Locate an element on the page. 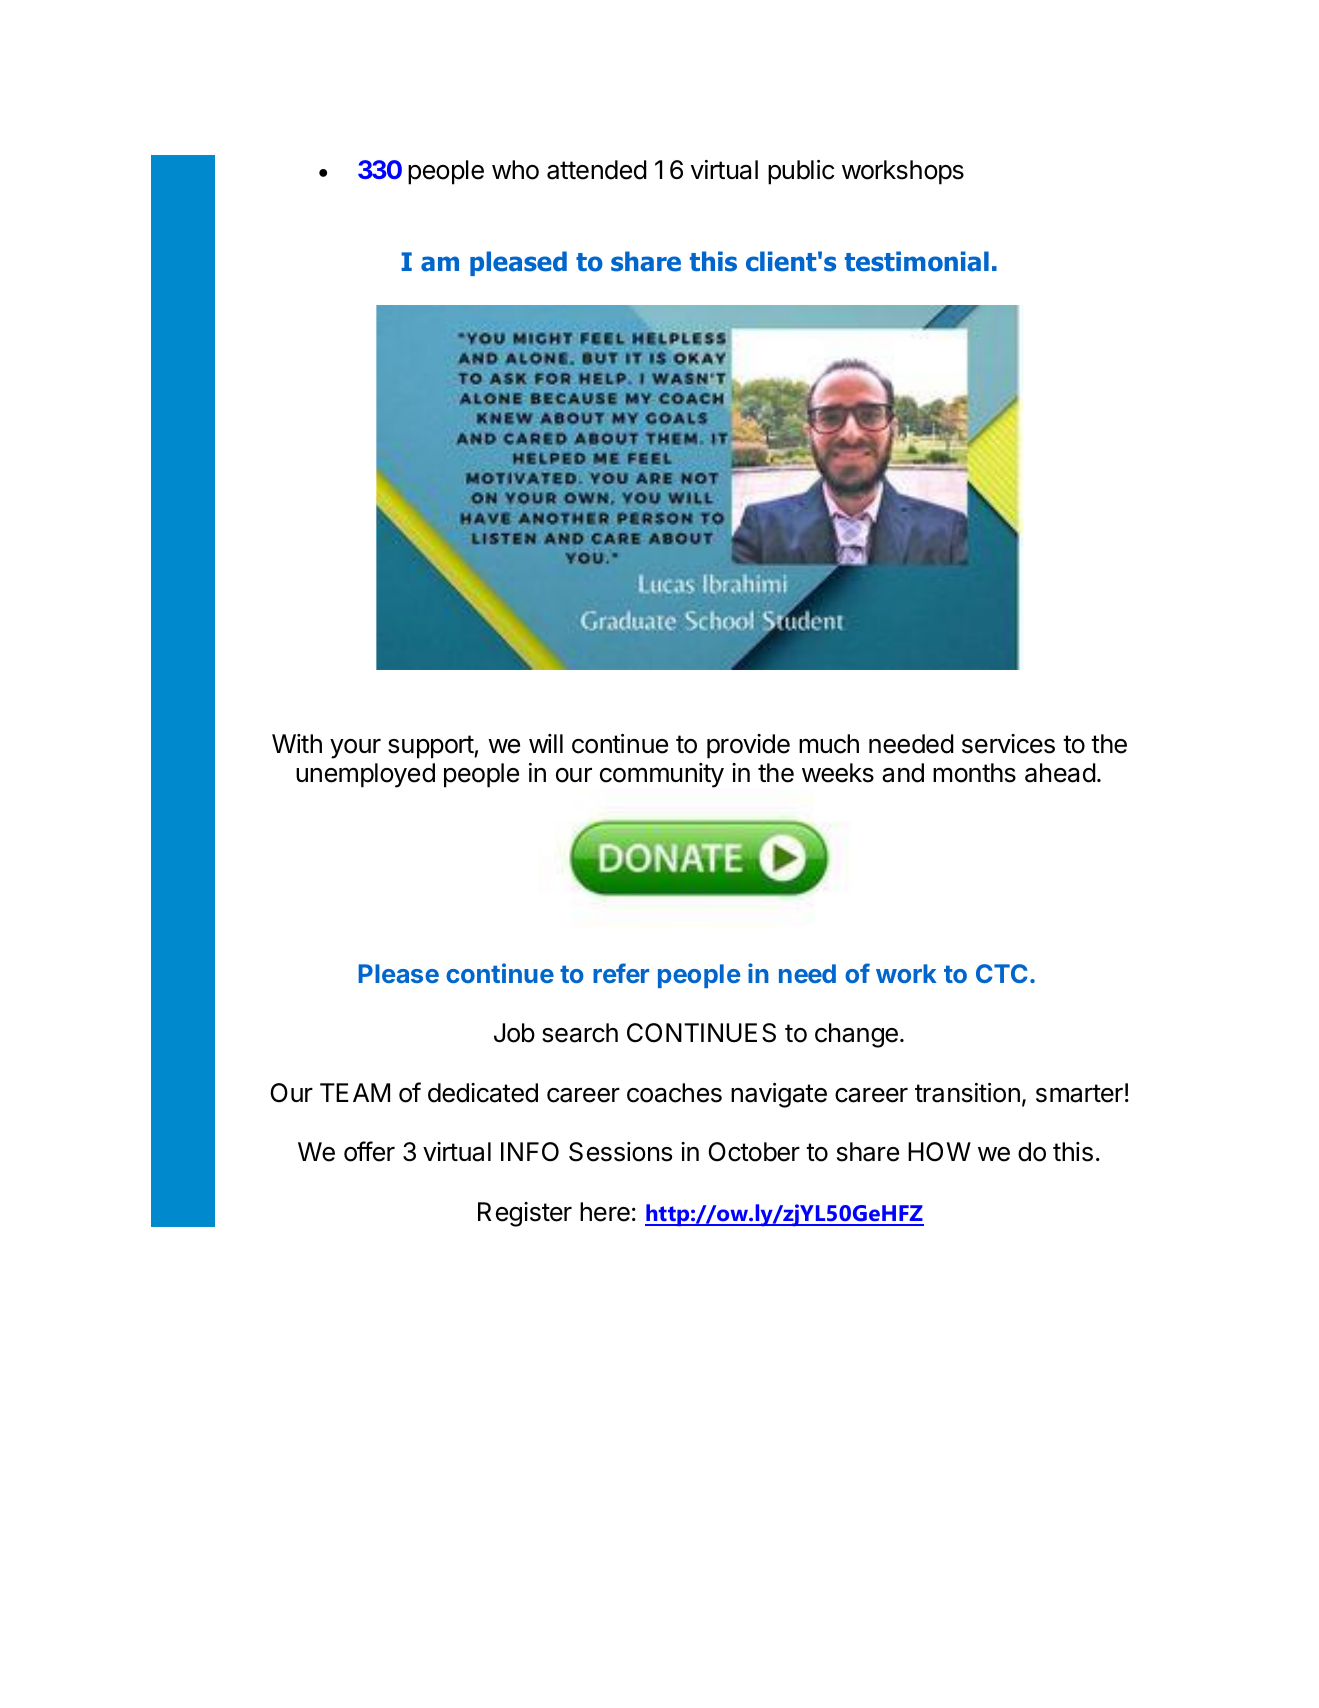 This document has height=1708, width=1319. testimonial is located at coordinates (917, 261).
